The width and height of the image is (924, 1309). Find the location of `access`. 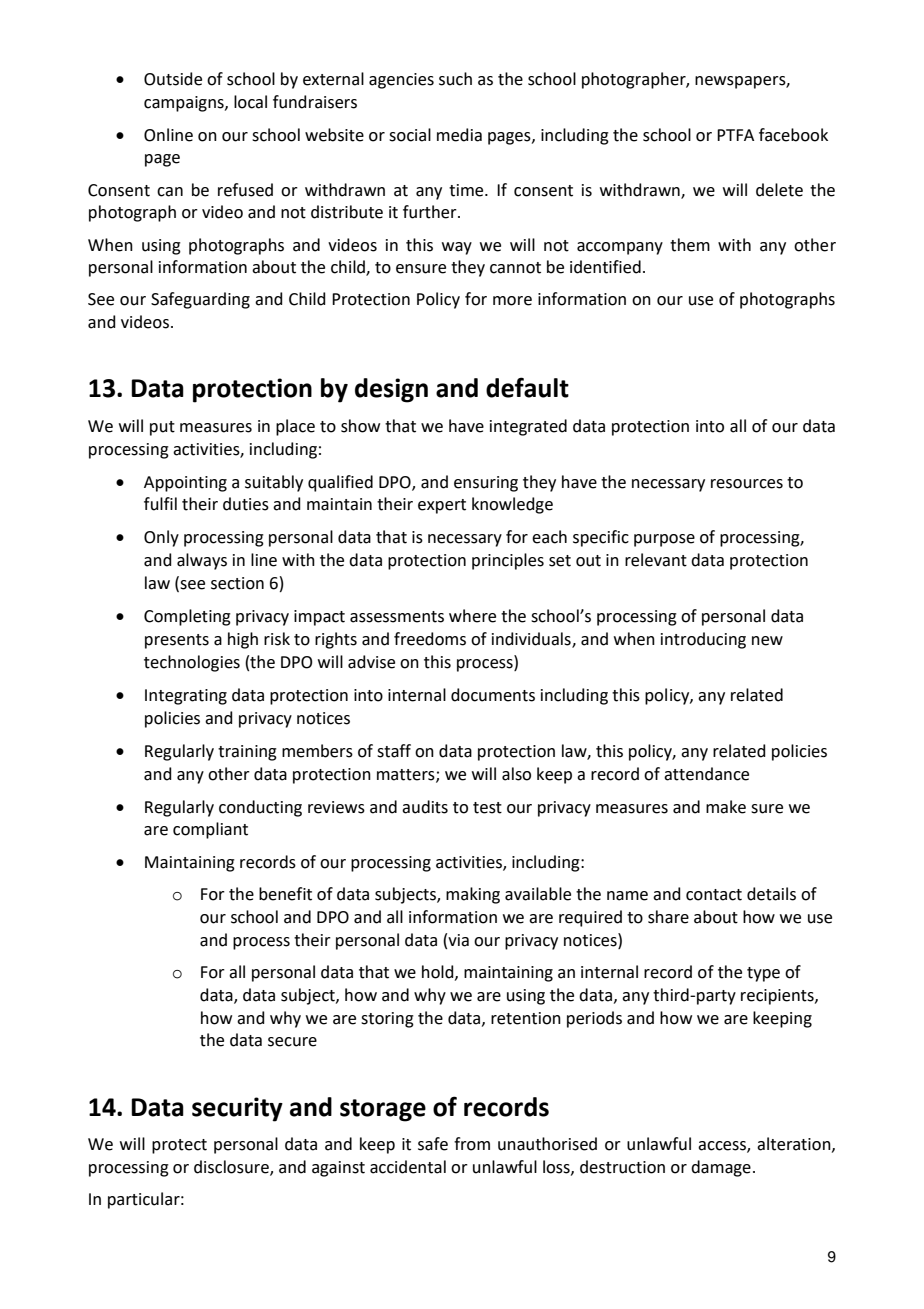

access is located at coordinates (723, 1147).
